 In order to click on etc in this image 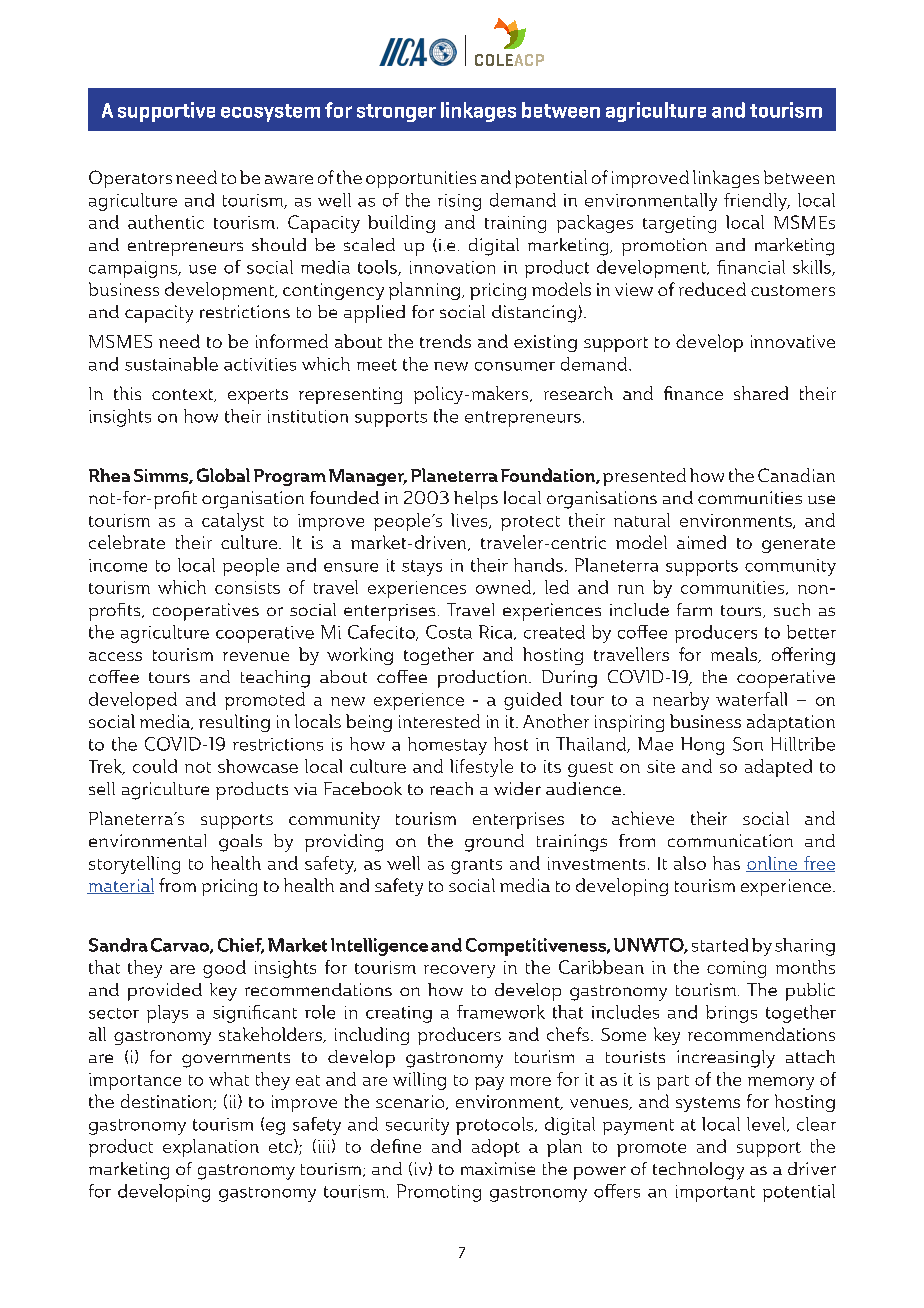, I will do `click(282, 1146)`.
